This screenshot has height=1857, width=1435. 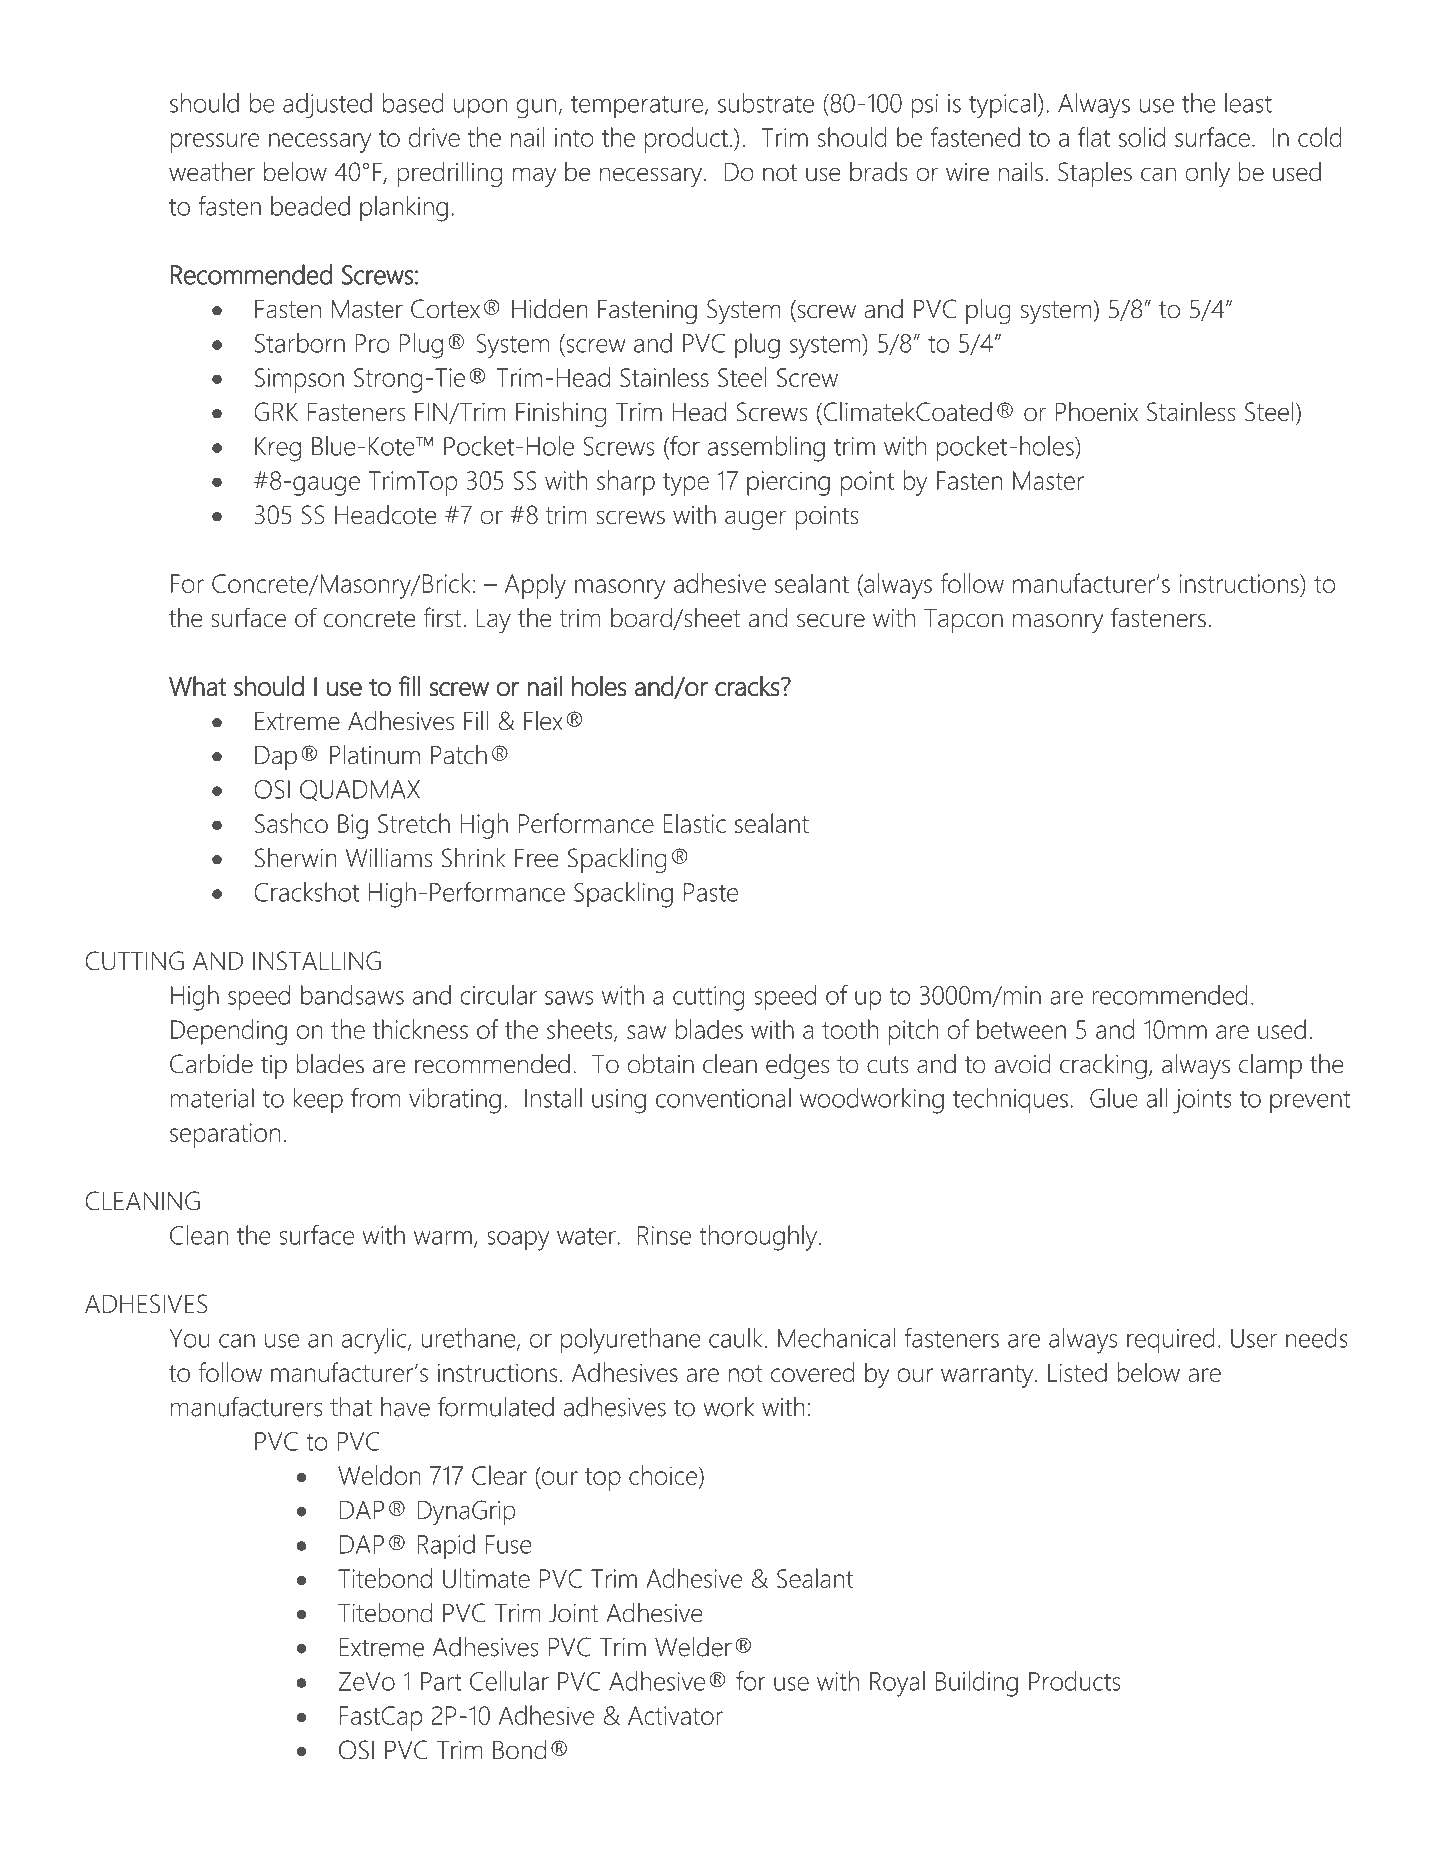 What do you see at coordinates (1021, 1029) in the screenshot?
I see `between` at bounding box center [1021, 1029].
